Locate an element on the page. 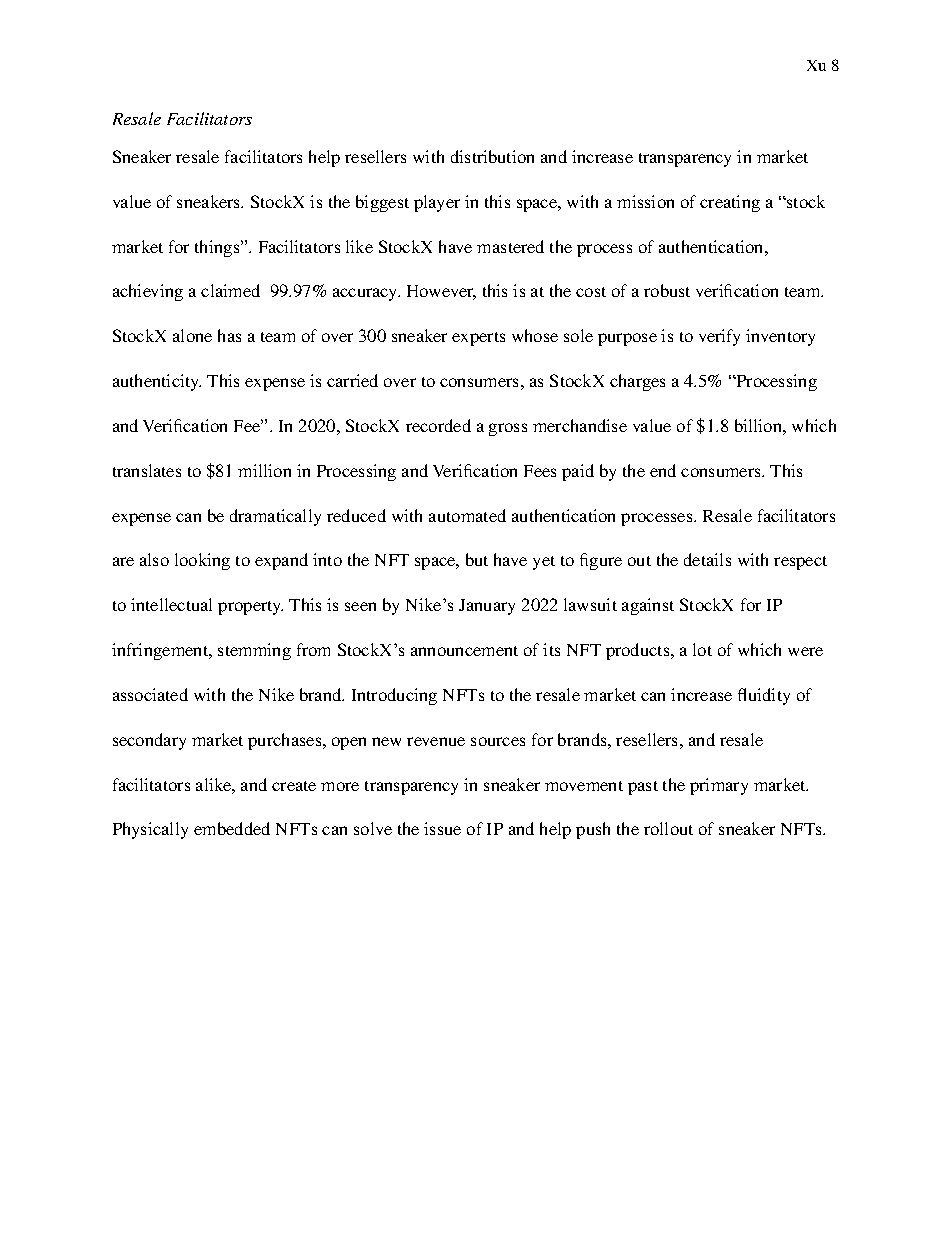 This document has height=1233, width=952. recorded is located at coordinates (438, 425).
